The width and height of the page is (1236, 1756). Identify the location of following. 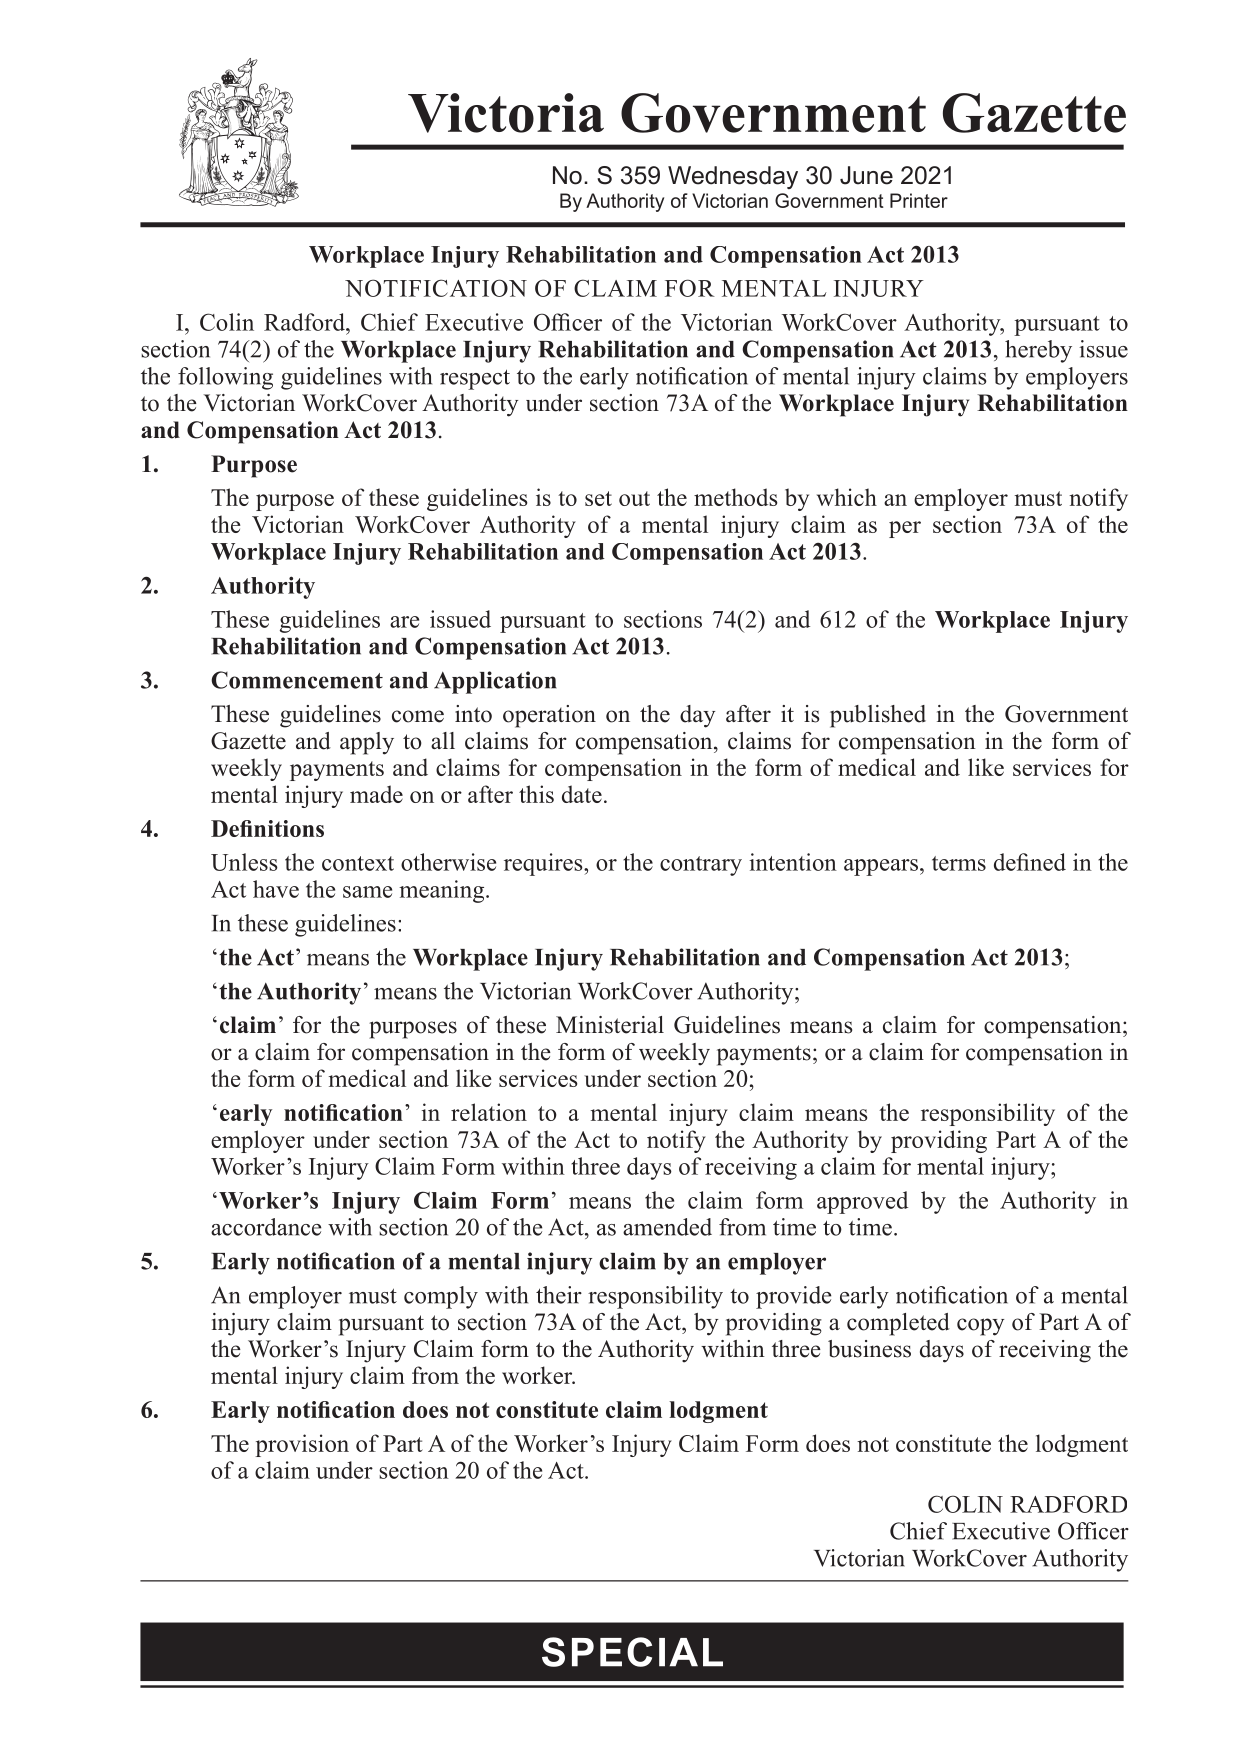
(225, 378).
